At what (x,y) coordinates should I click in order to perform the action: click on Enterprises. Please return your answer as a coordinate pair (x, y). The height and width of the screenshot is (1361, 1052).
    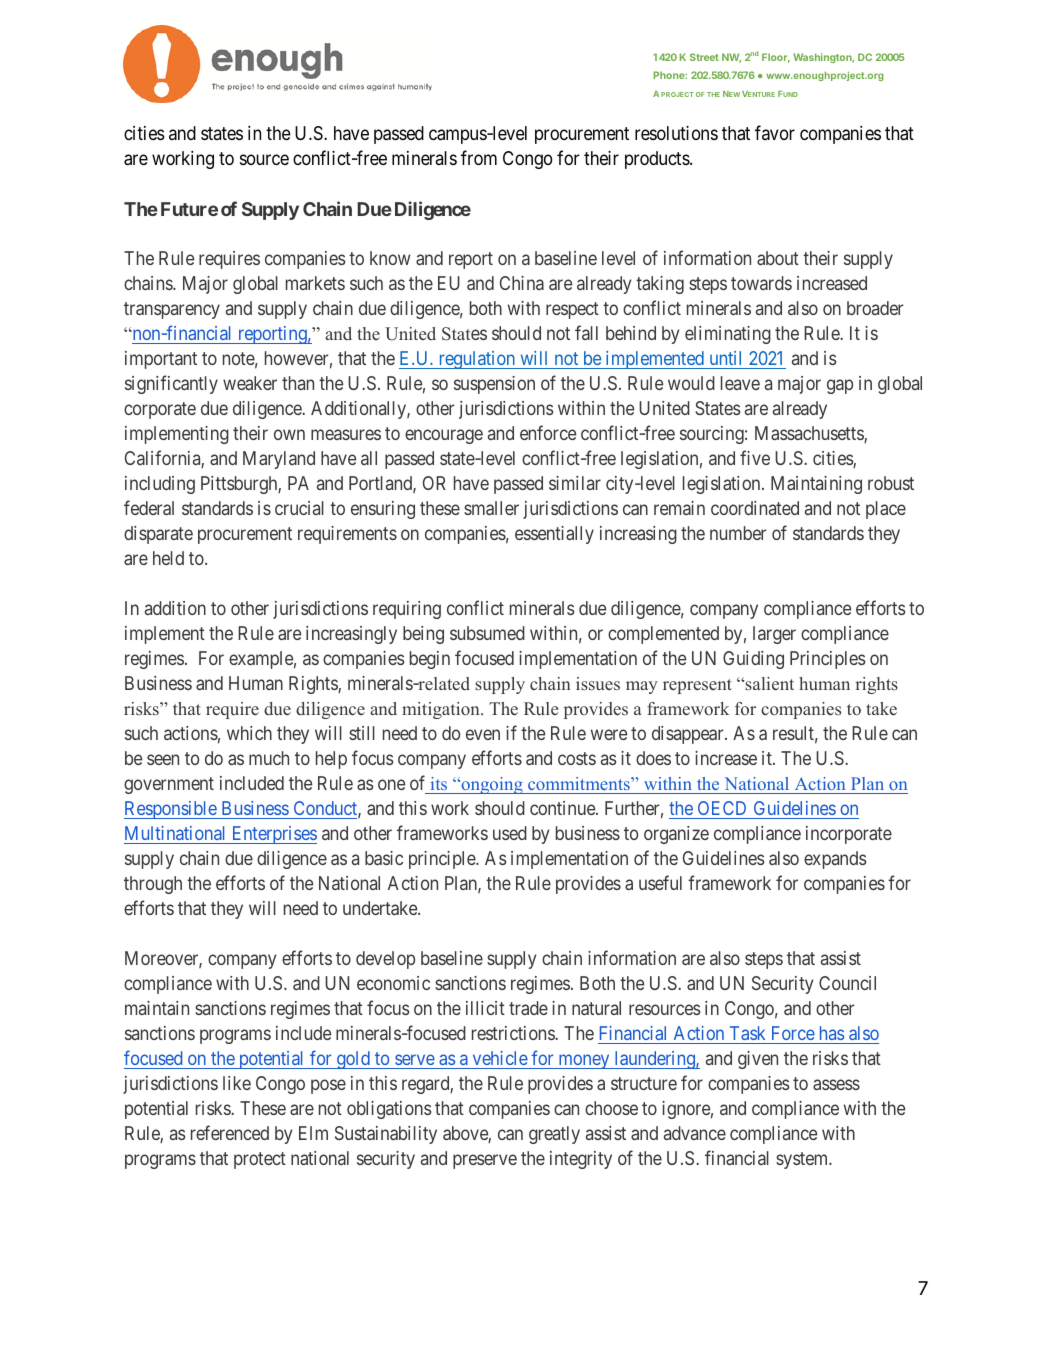
    Looking at the image, I should click on (273, 835).
